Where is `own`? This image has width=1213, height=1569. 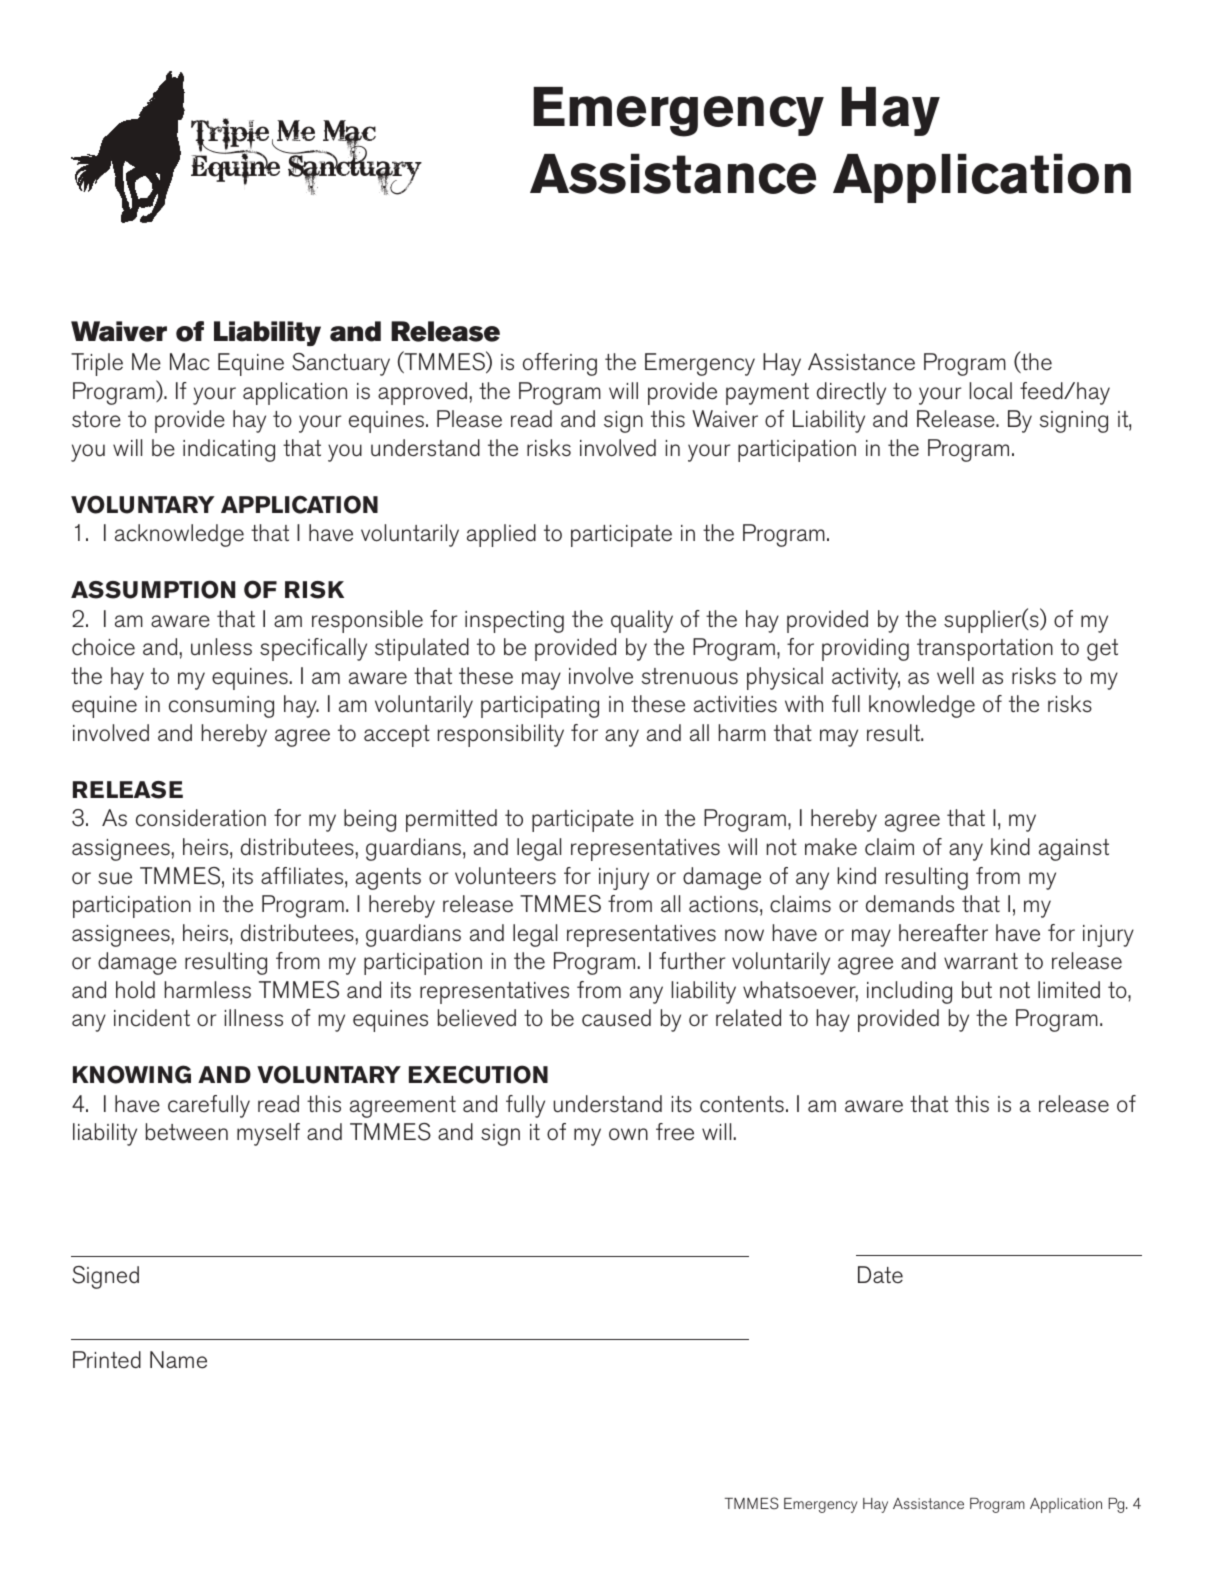 own is located at coordinates (628, 1134).
